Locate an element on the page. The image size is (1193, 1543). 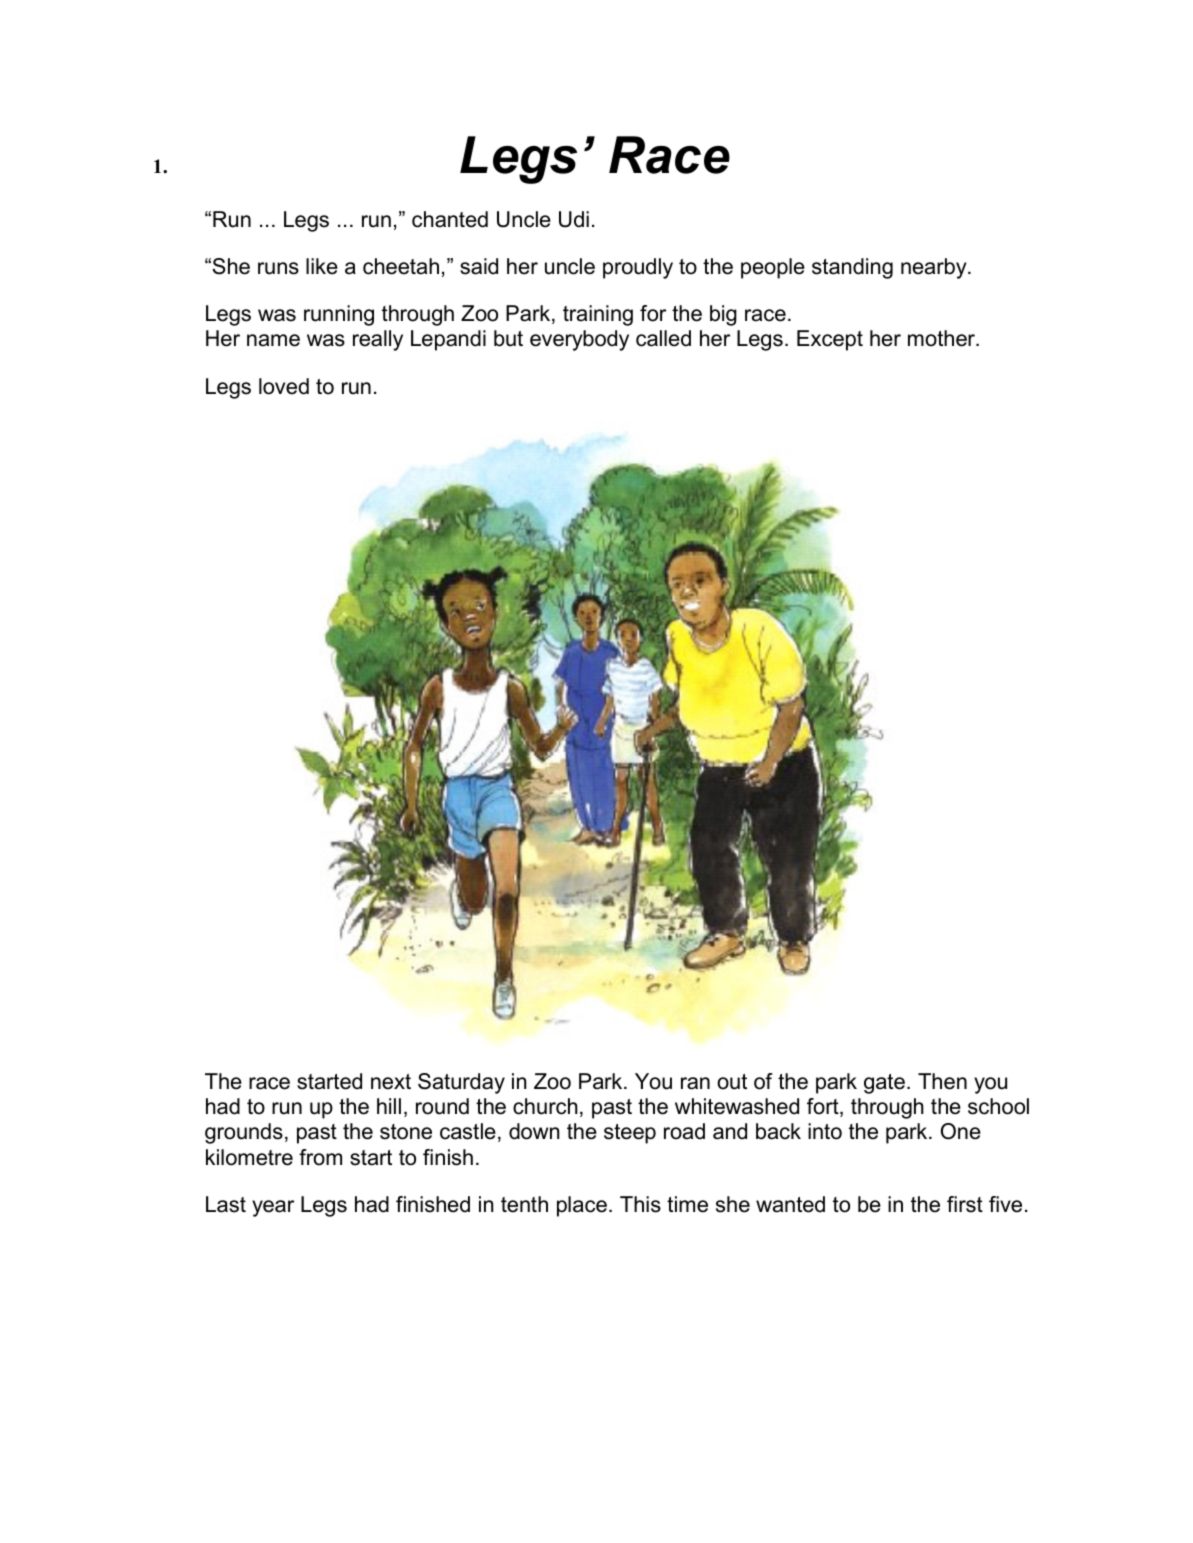
ran is located at coordinates (695, 1083).
